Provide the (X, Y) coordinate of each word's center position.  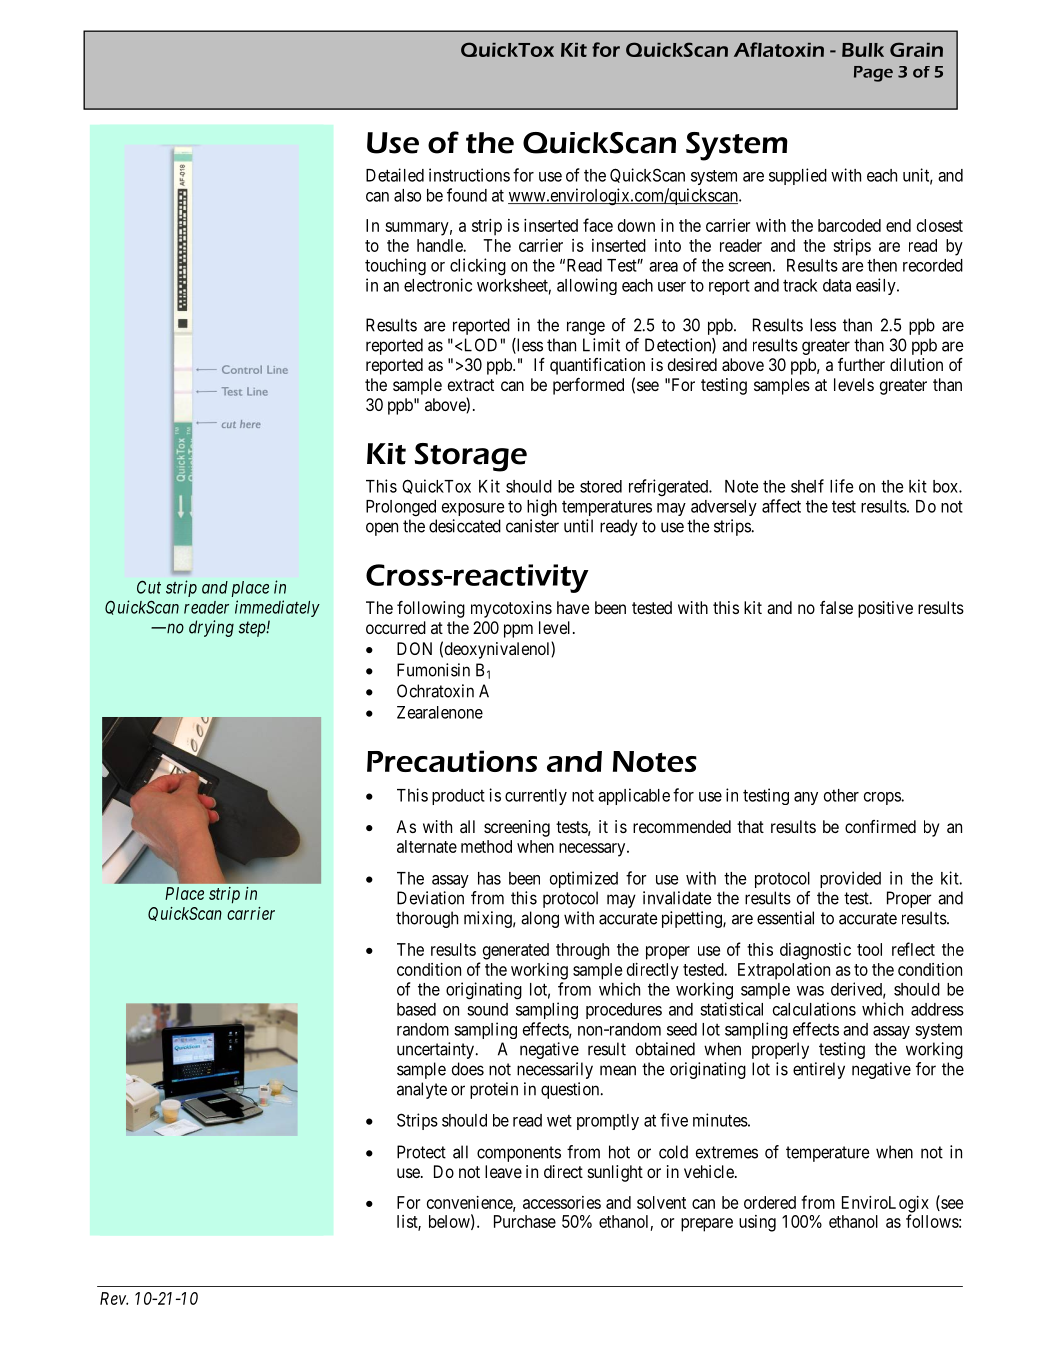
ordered (770, 1202)
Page (873, 74)
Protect (421, 1152)
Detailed (395, 175)
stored (601, 486)
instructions (469, 175)
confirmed (880, 826)
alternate (427, 846)
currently (536, 797)
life (842, 486)
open (382, 529)
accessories (562, 1202)
